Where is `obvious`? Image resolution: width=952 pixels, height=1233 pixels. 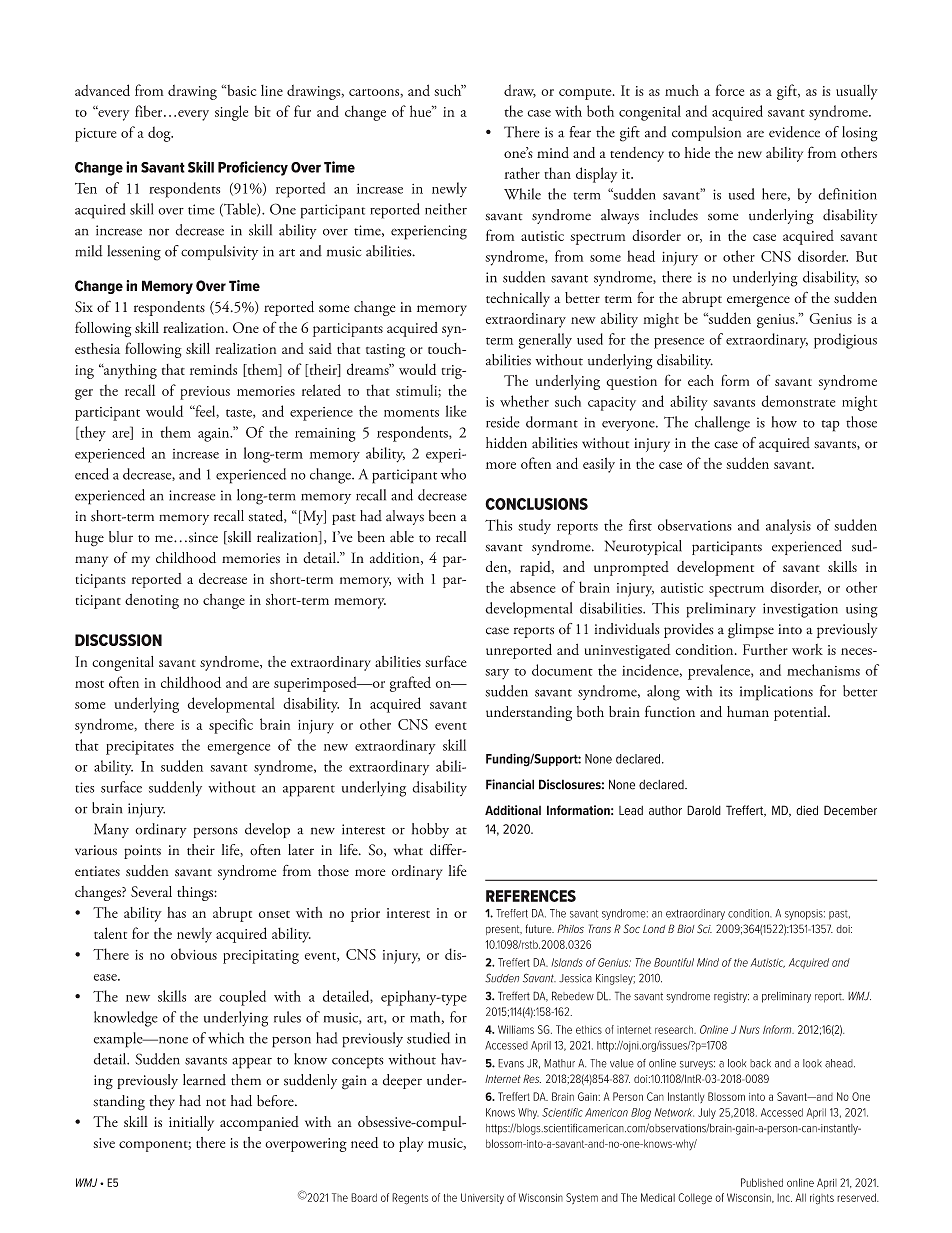
obvious is located at coordinates (194, 954).
